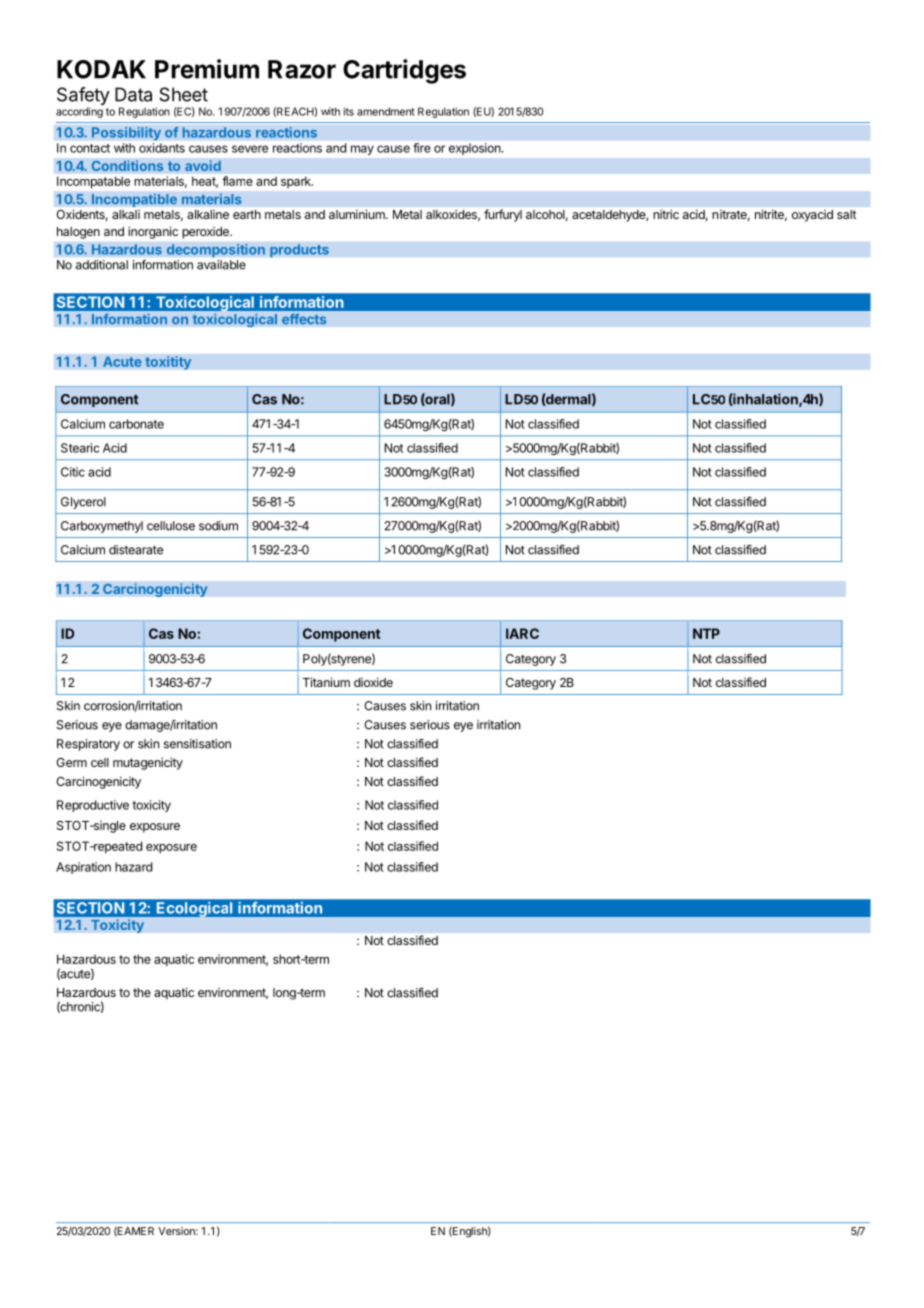 This screenshot has height=1308, width=924. I want to click on nitric, so click(666, 214).
